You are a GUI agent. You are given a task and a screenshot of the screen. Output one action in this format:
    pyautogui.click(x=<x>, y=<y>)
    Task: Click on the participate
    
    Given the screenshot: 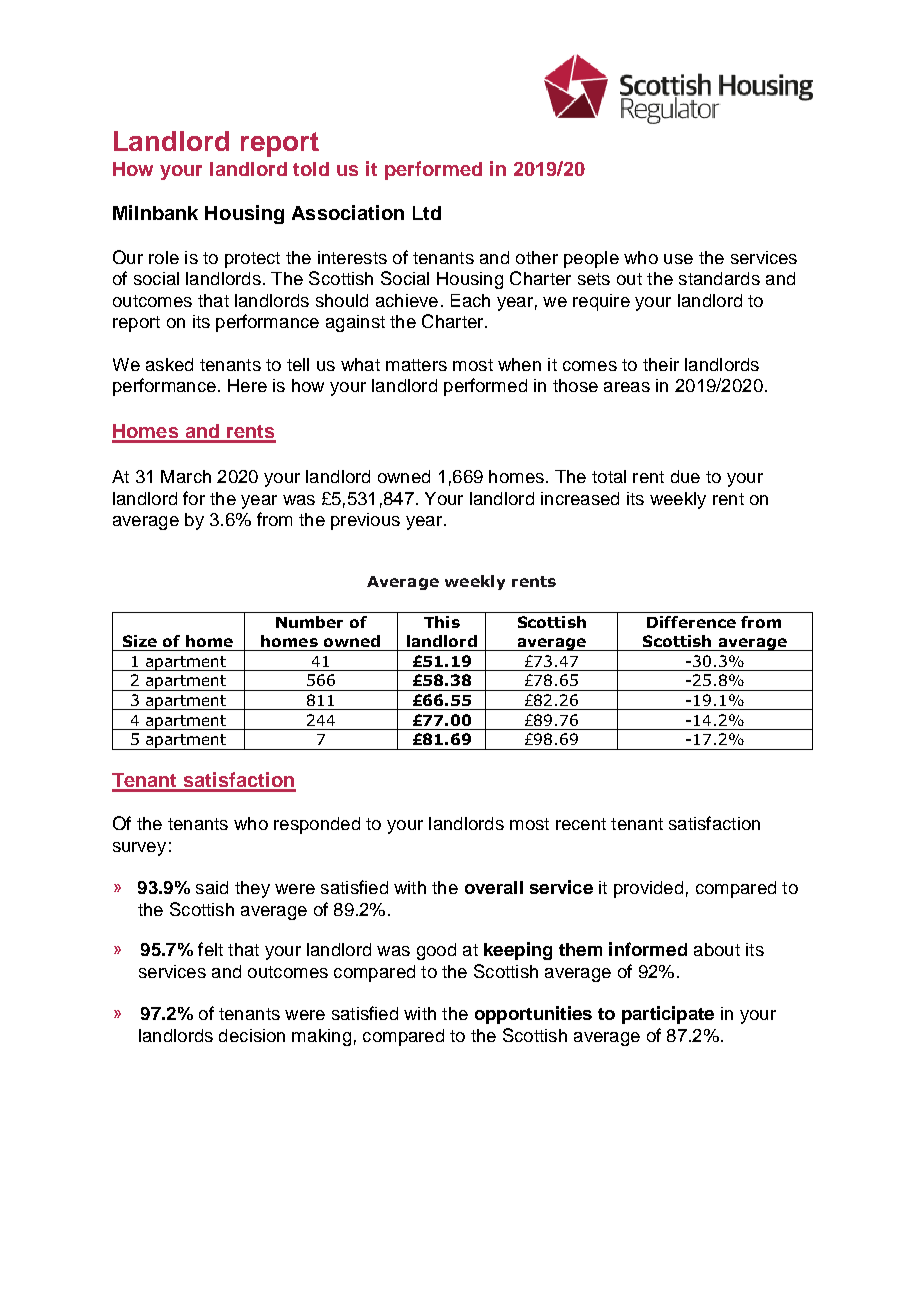 What is the action you would take?
    pyautogui.click(x=668, y=1015)
